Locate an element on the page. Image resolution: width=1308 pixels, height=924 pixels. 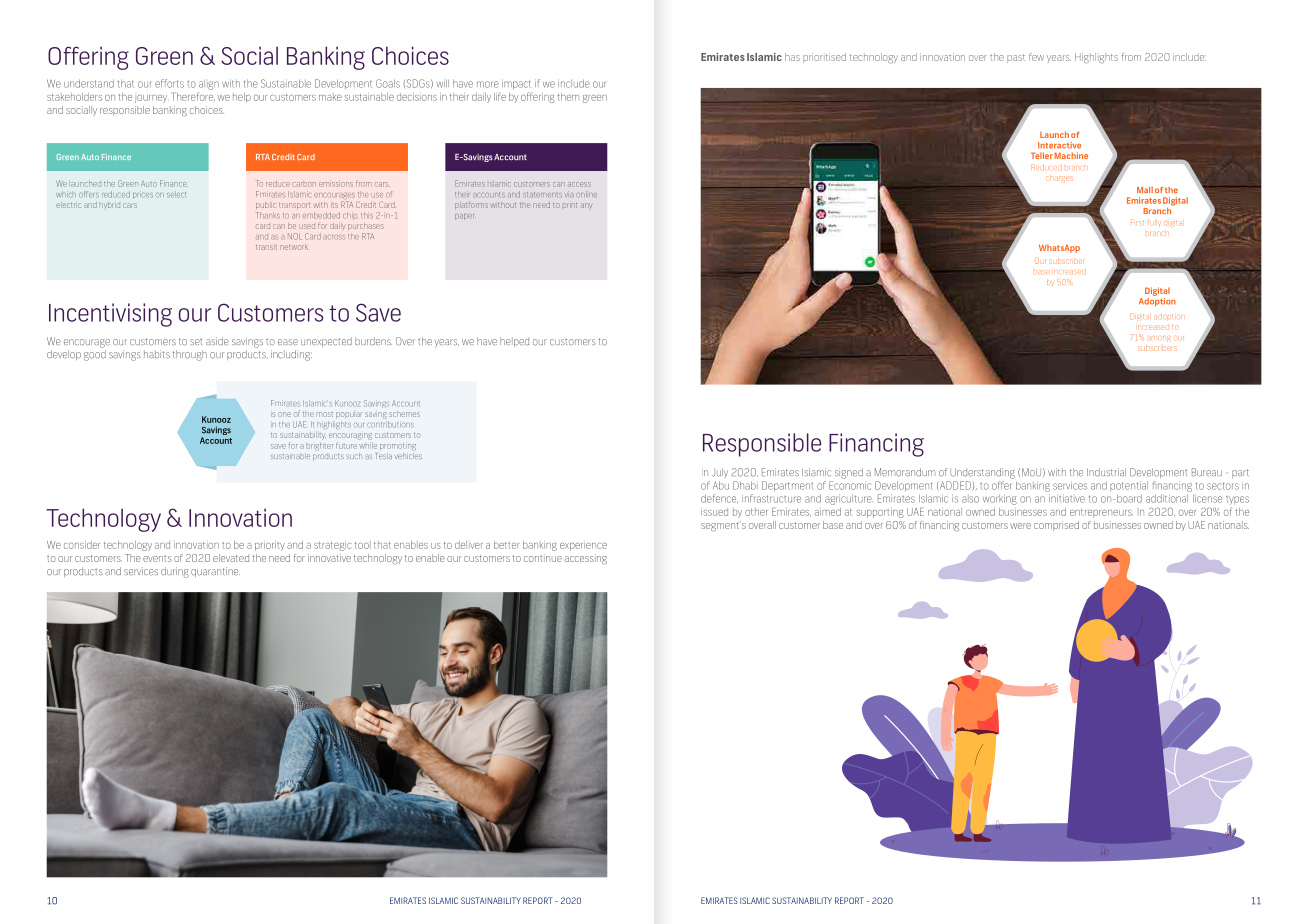
comprised is located at coordinates (1056, 526).
